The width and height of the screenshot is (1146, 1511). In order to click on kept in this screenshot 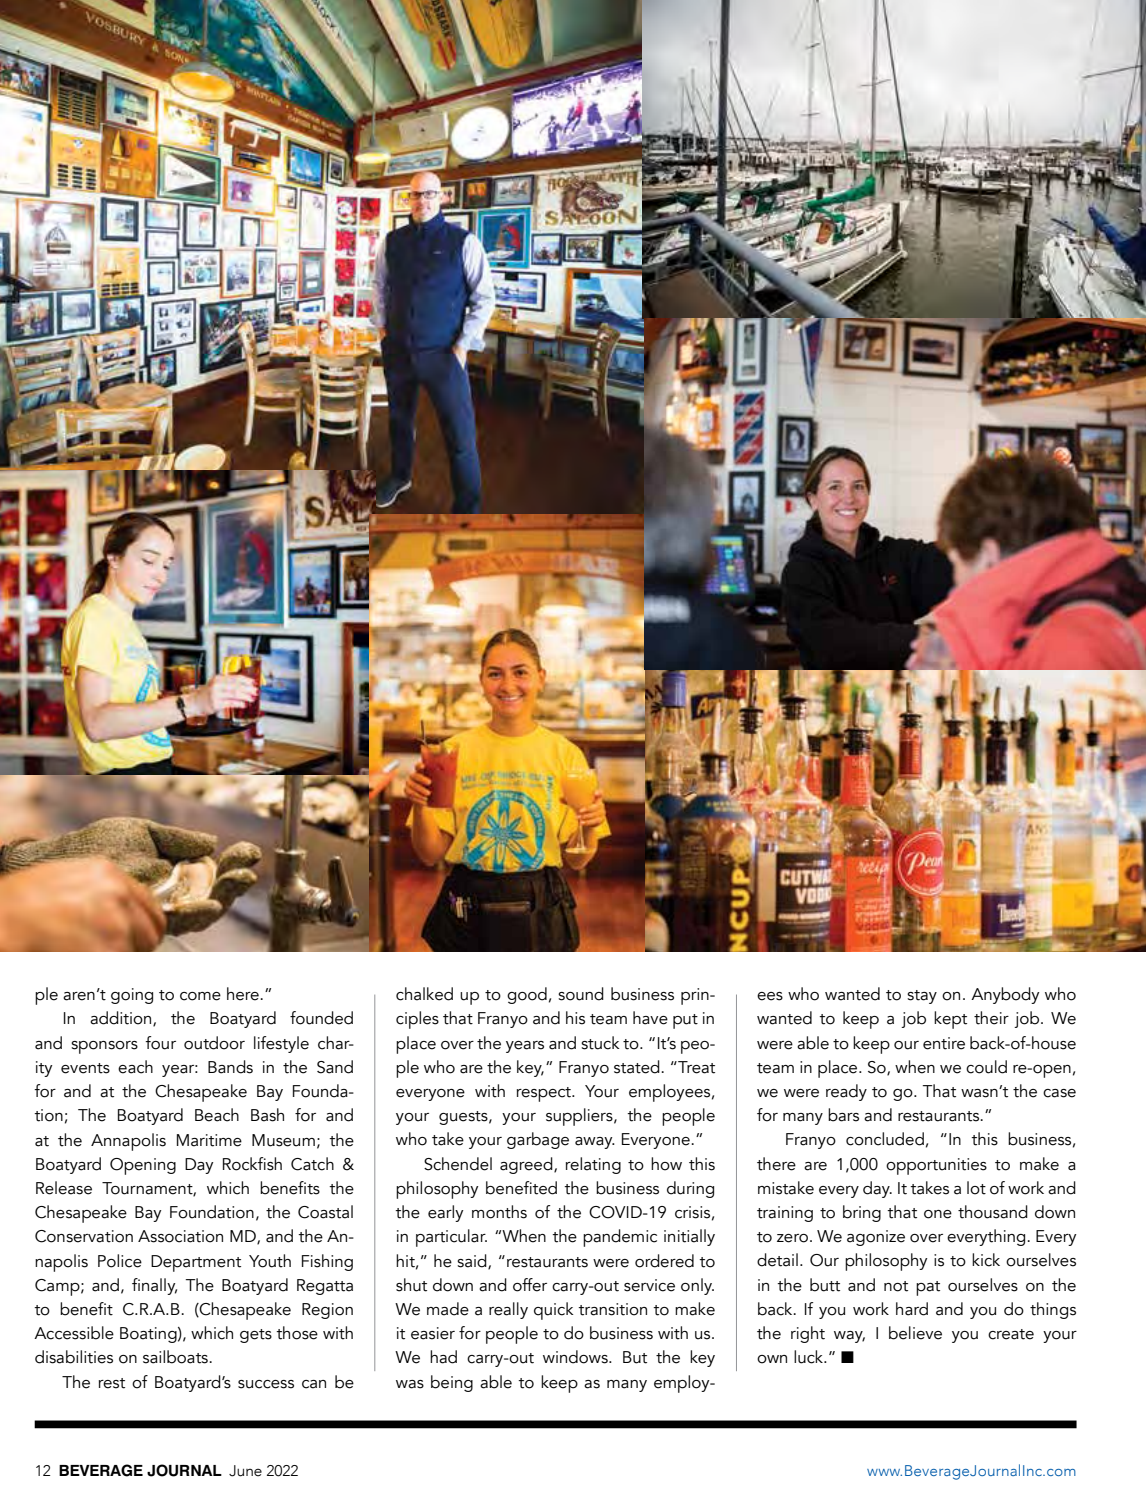, I will do `click(950, 1020)`.
